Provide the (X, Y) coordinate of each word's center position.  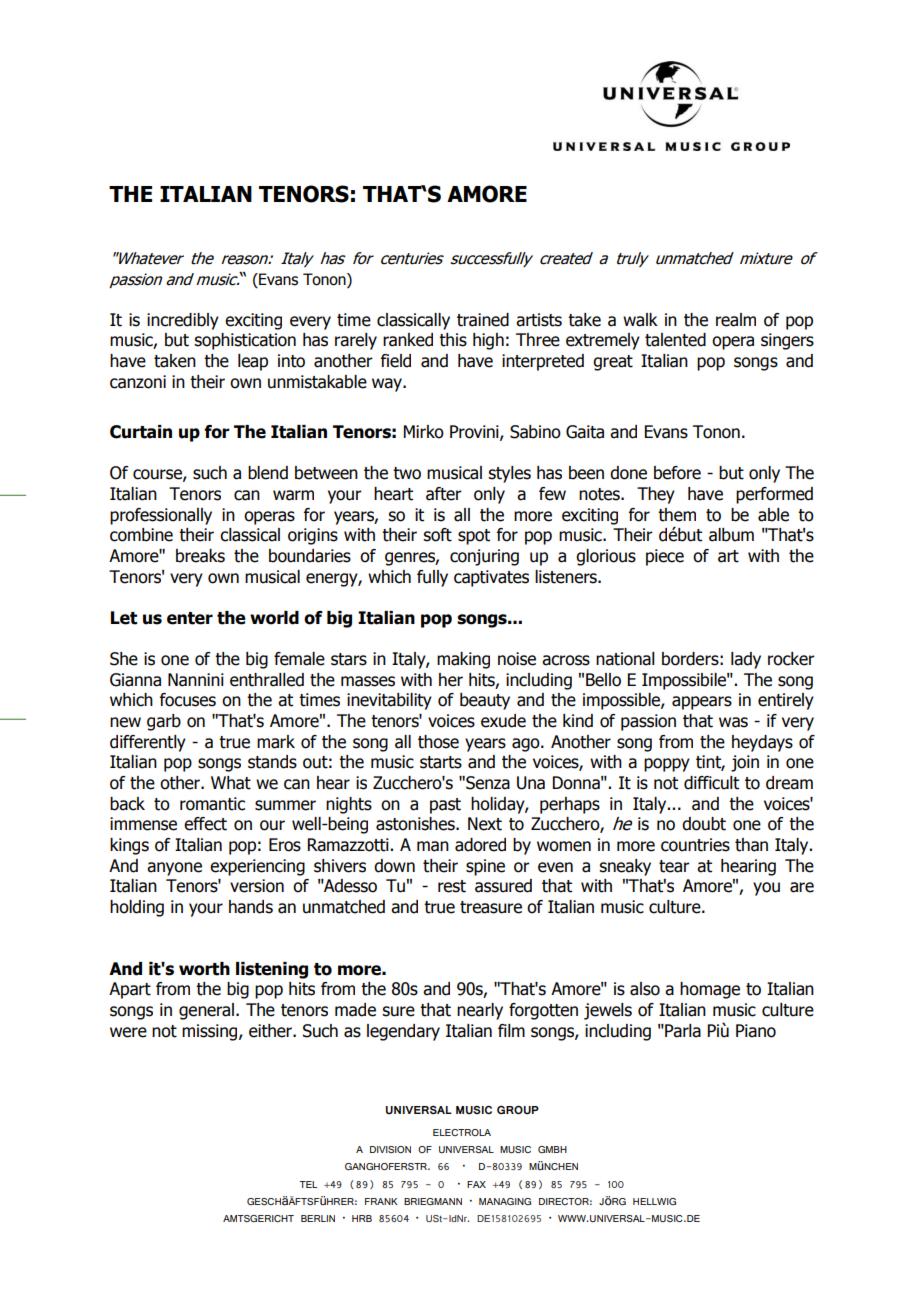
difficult (711, 783)
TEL (308, 1184)
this (453, 340)
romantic (212, 804)
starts (441, 762)
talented (675, 340)
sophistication (245, 341)
